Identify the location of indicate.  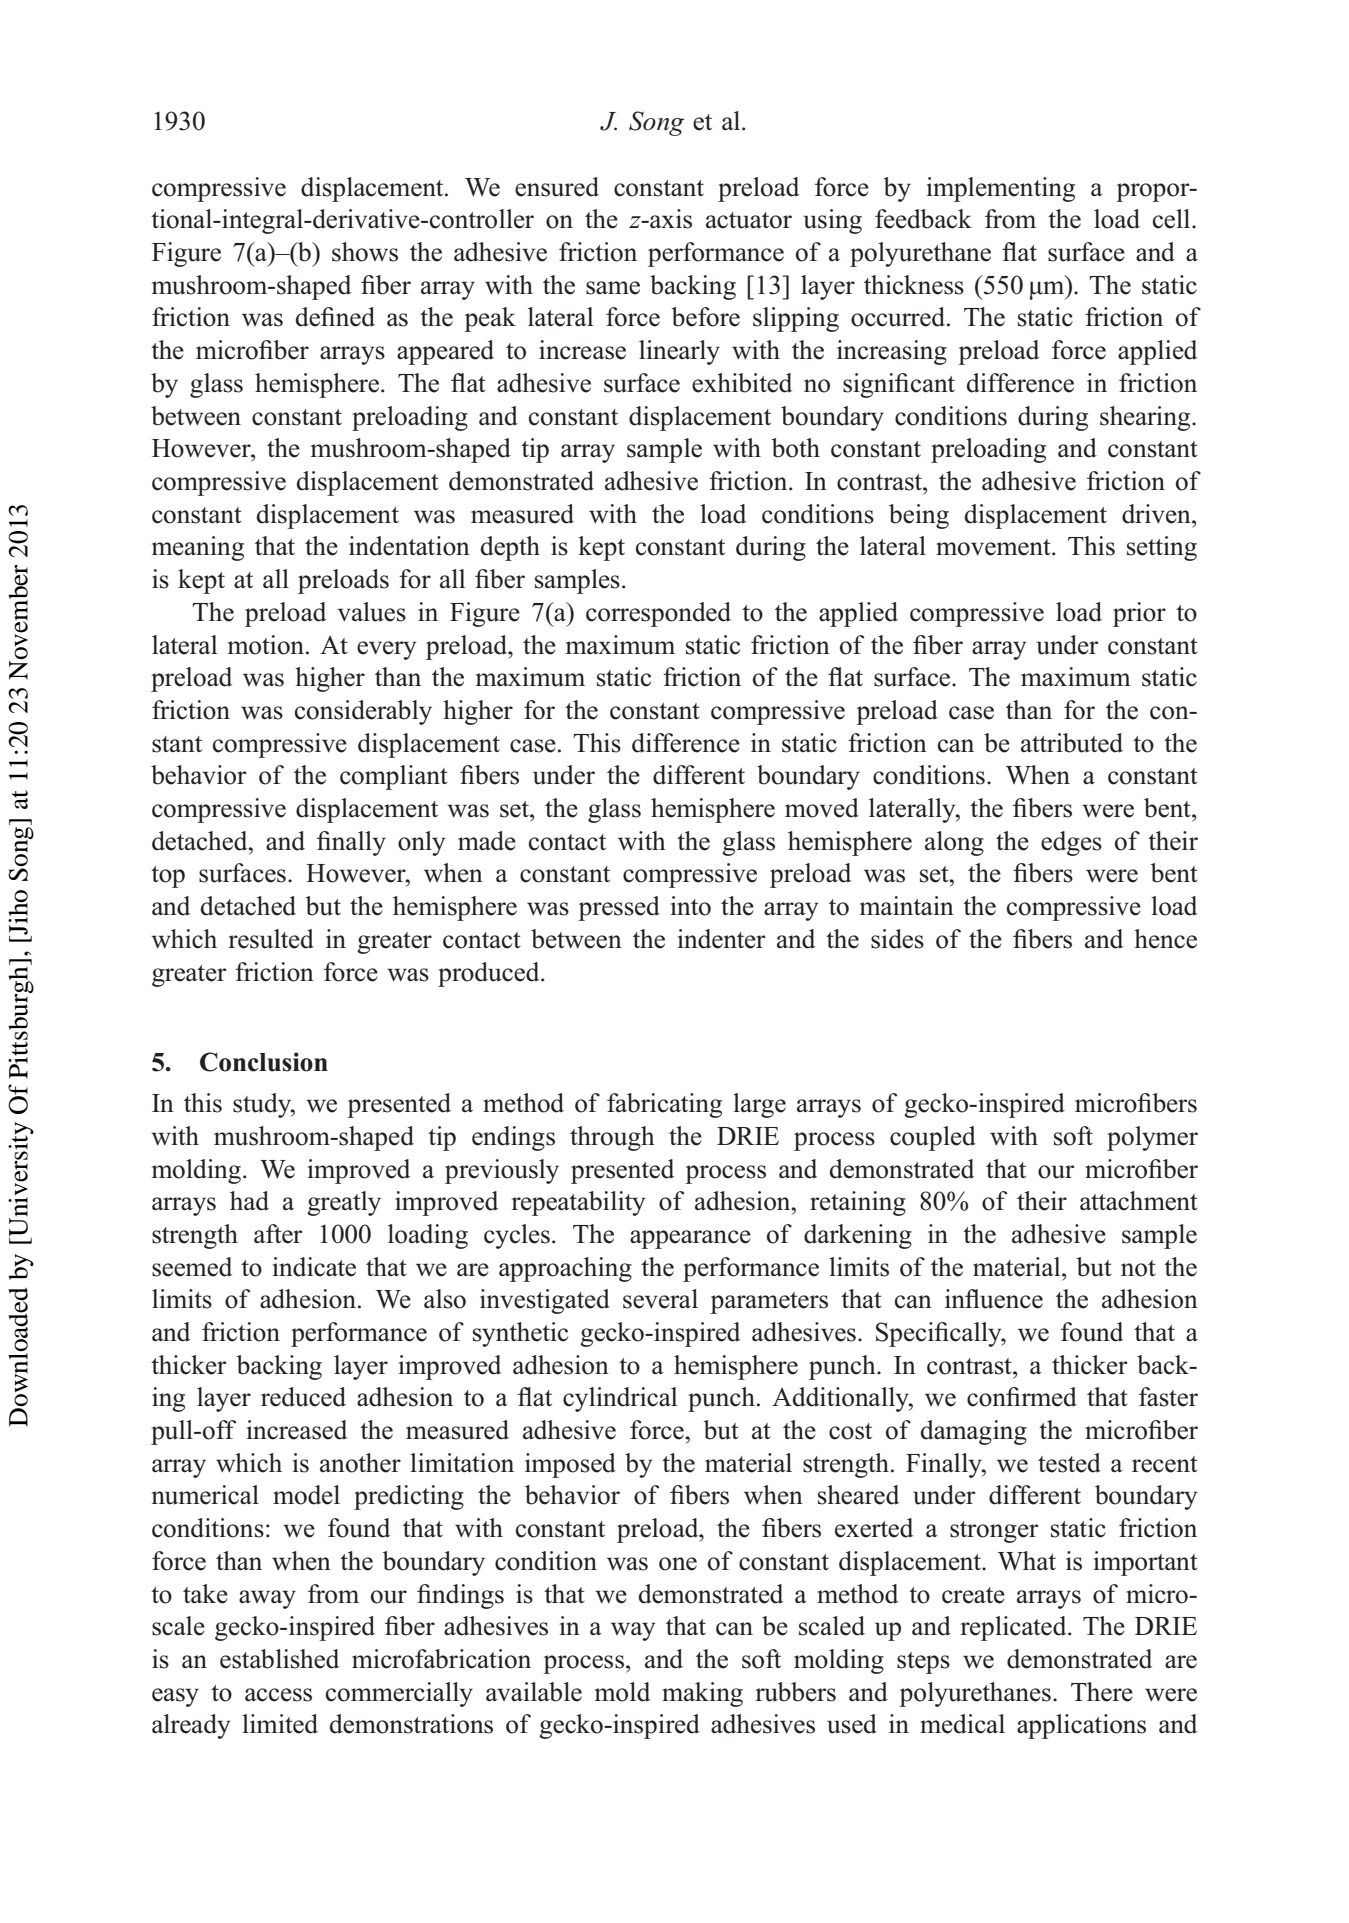
(314, 1267).
